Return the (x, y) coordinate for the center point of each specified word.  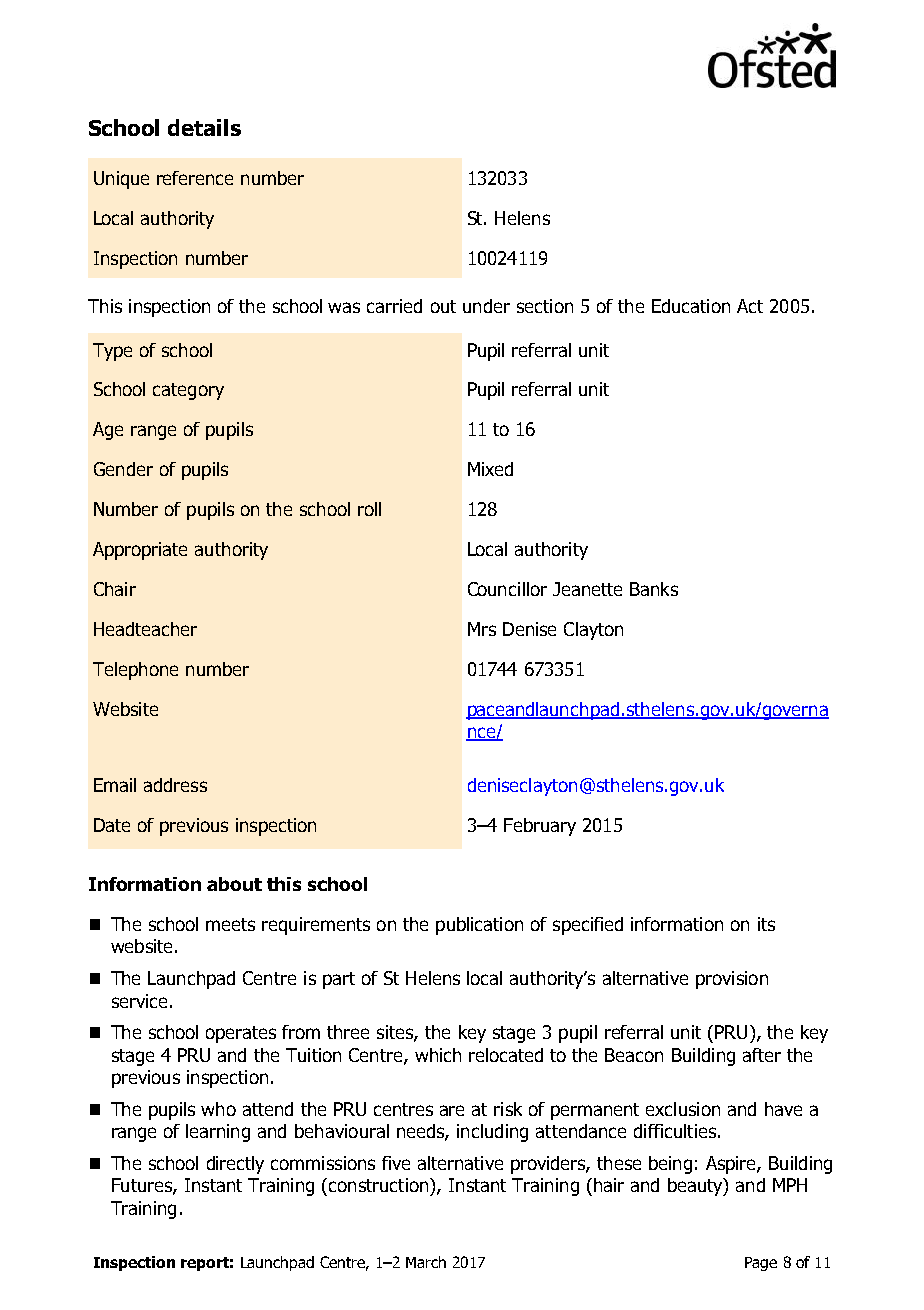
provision (732, 980)
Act (750, 306)
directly (235, 1165)
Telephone (135, 671)
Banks (654, 589)
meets (230, 924)
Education (691, 306)
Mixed (490, 469)
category (188, 391)
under (486, 306)
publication (479, 926)
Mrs (482, 629)
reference (195, 178)
